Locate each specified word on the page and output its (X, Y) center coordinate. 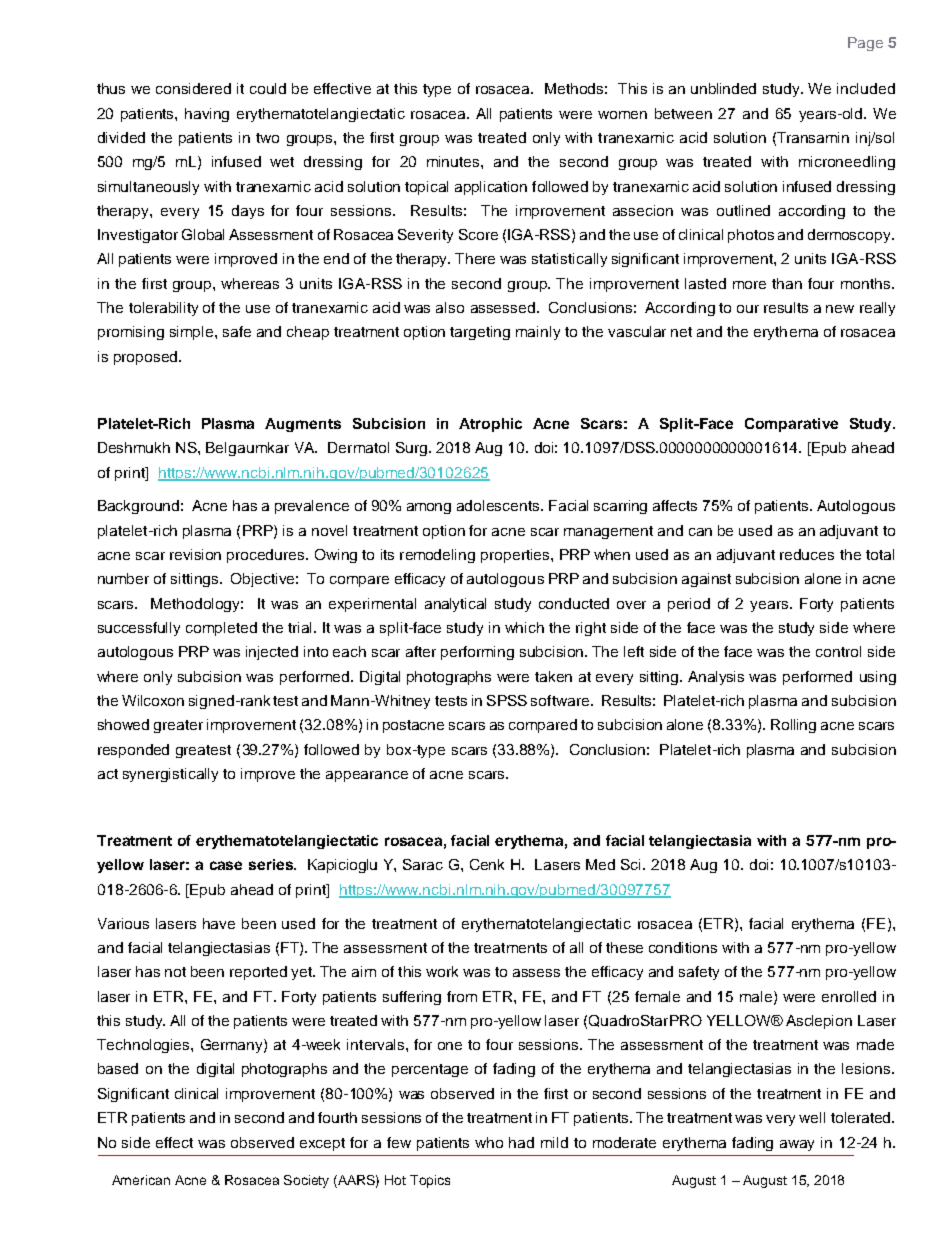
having (207, 115)
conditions (683, 947)
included (866, 88)
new (840, 309)
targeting (480, 333)
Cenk (487, 864)
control (838, 651)
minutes (454, 161)
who (489, 1142)
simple (193, 333)
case (226, 865)
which (524, 627)
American (141, 1180)
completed (221, 629)
